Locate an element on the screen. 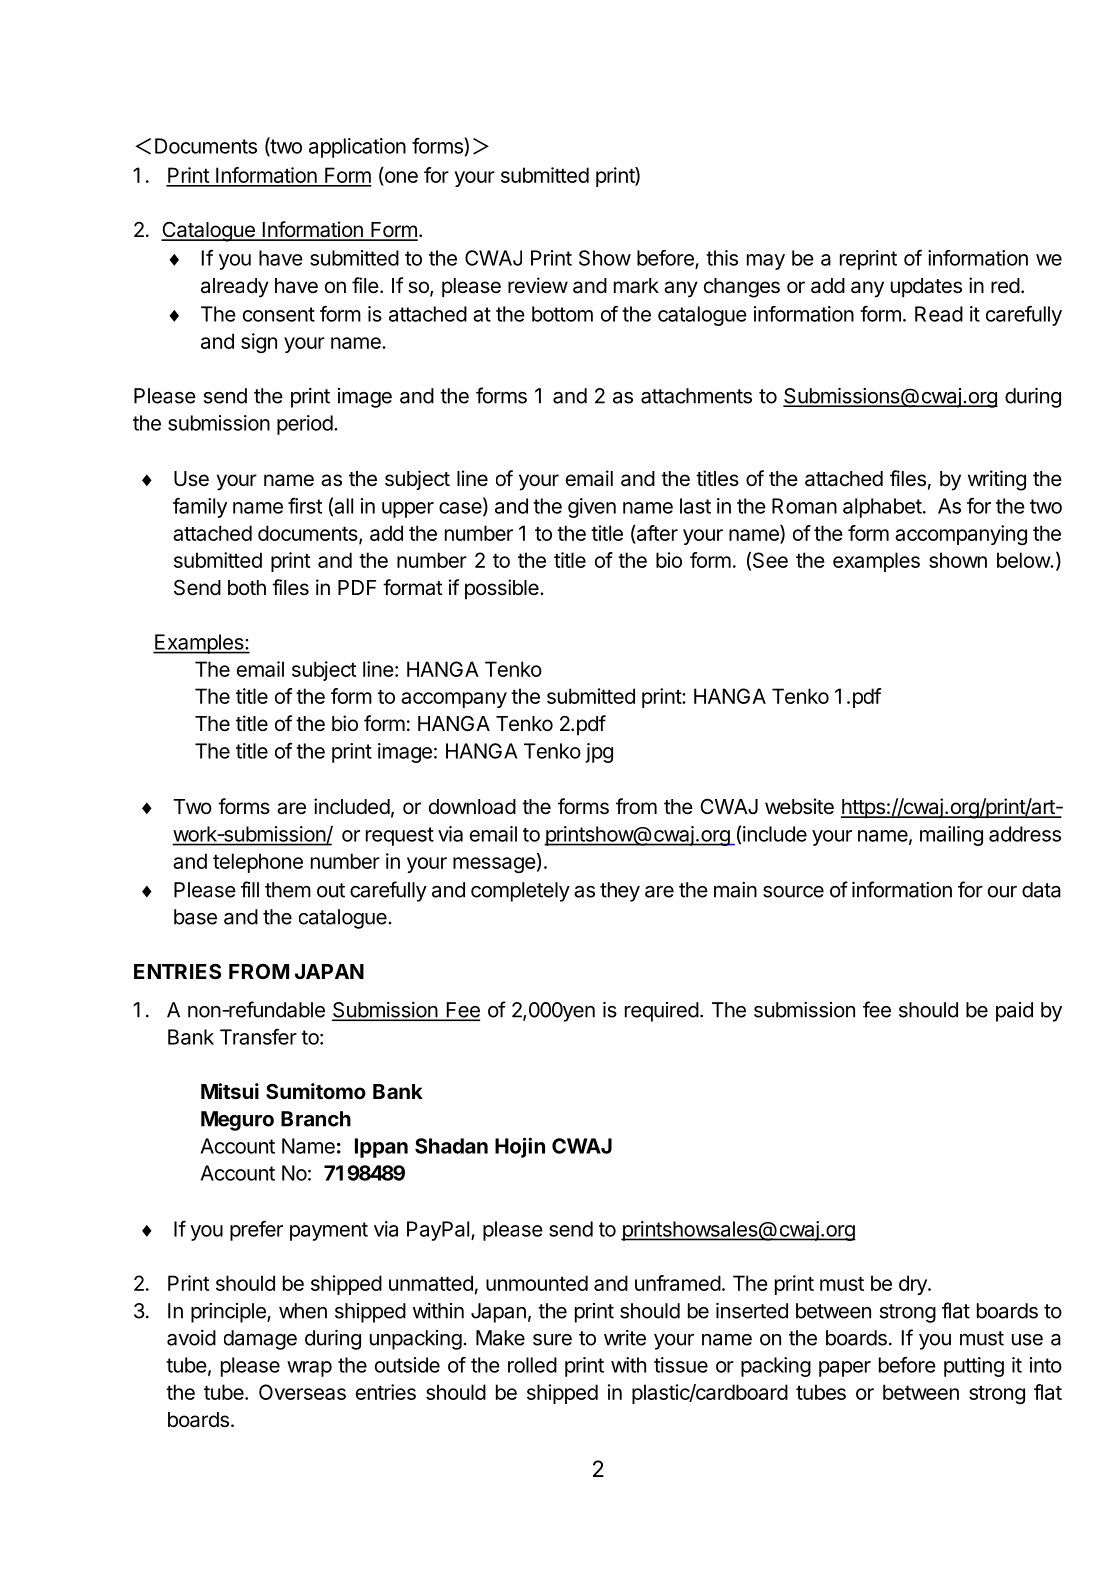 The image size is (1114, 1575). mark is located at coordinates (636, 286).
